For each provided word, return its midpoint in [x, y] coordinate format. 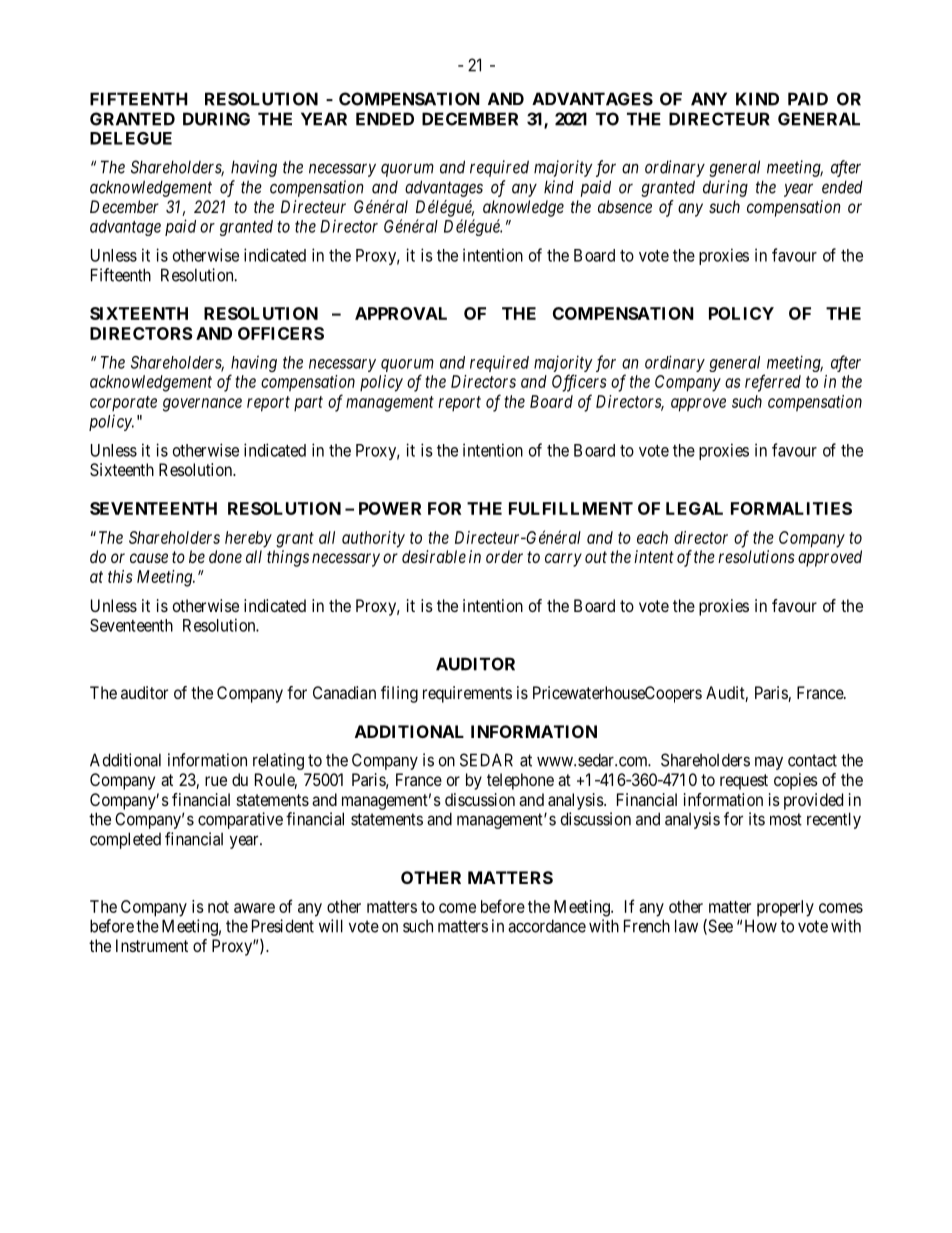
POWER [390, 508]
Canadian [344, 692]
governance [202, 405]
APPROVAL [401, 313]
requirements [467, 694]
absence [625, 206]
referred [773, 383]
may [769, 763]
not [218, 907]
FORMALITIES [791, 508]
